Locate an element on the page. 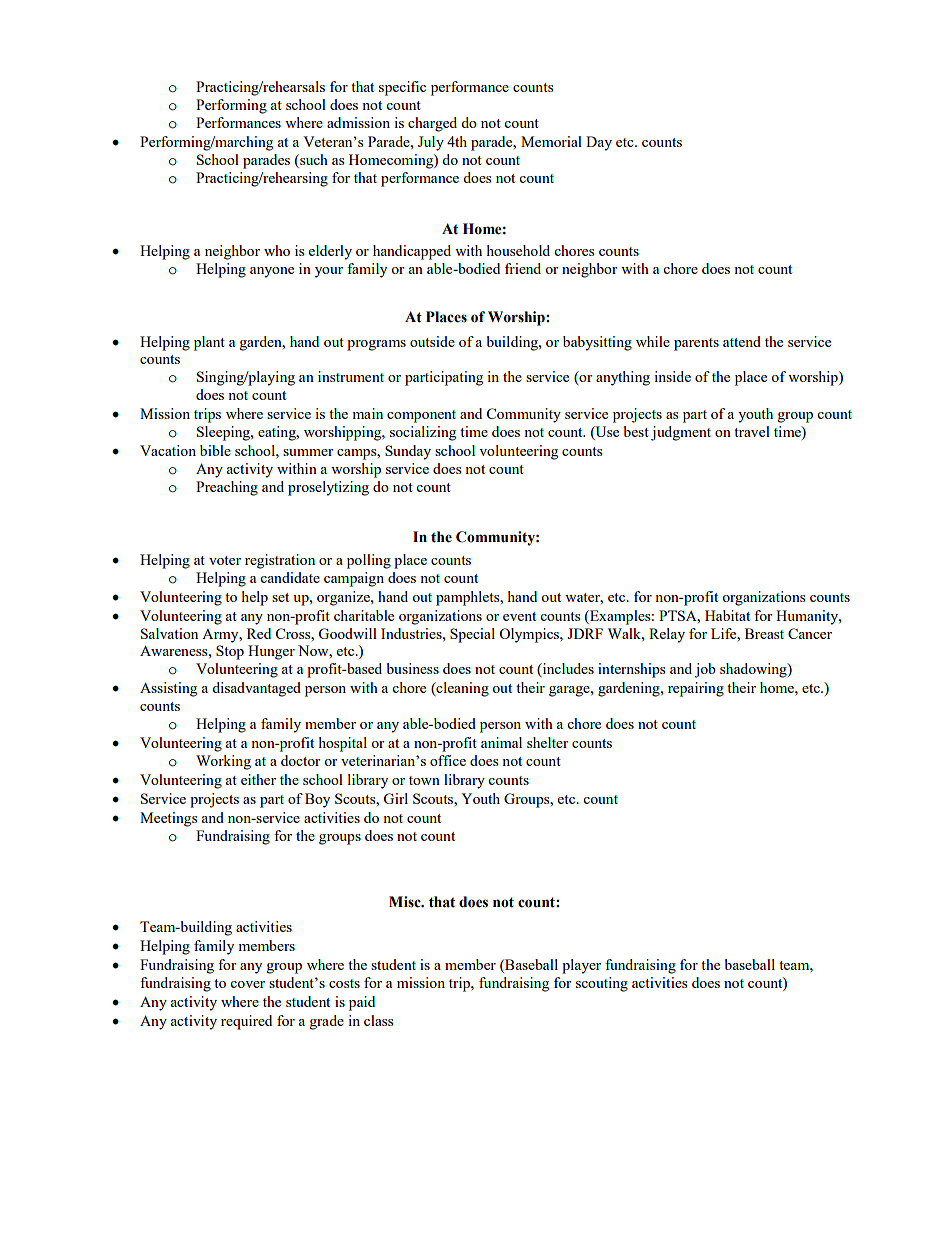 The image size is (952, 1233). charged is located at coordinates (432, 124).
